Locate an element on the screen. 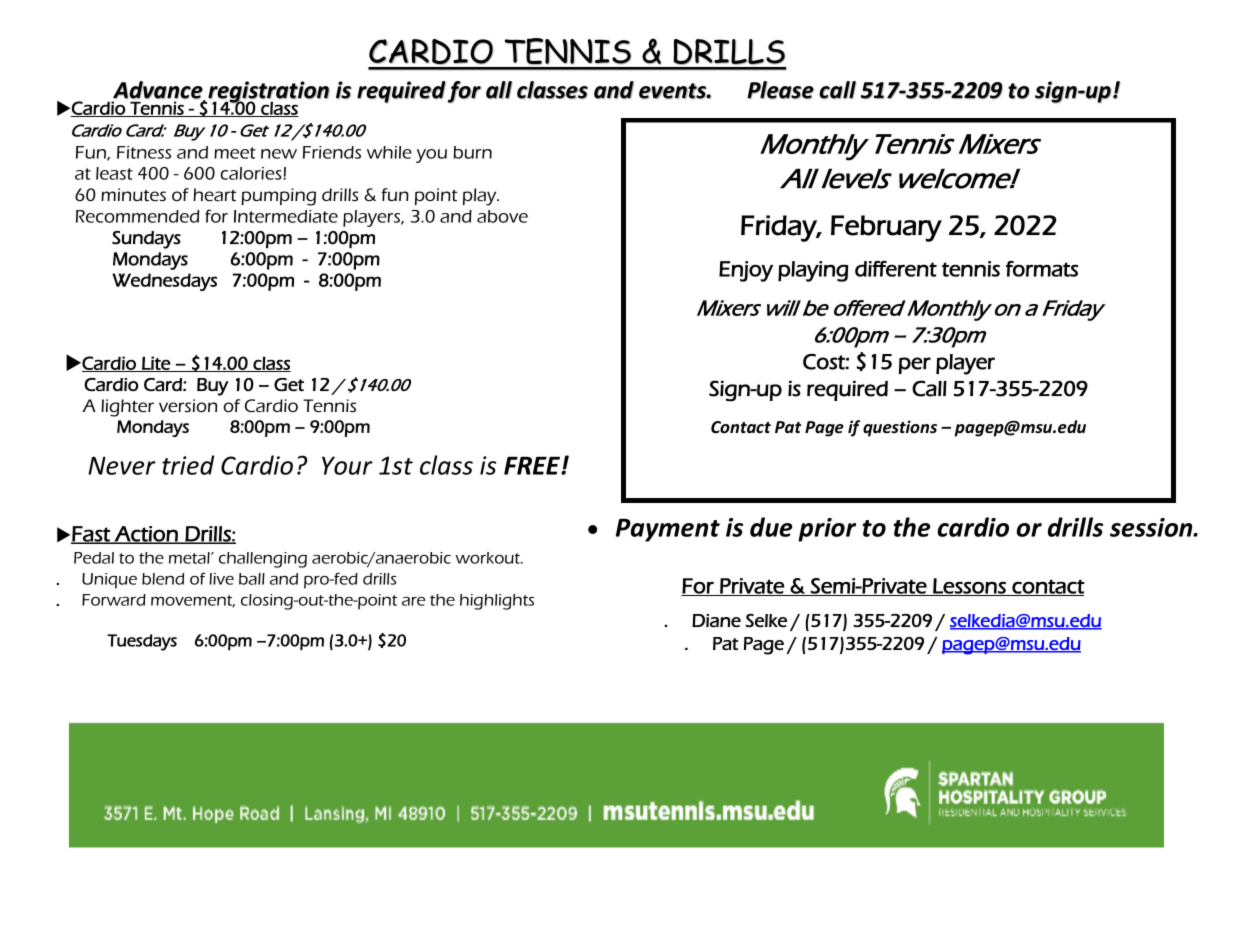 This screenshot has width=1233, height=952. Enjoy is located at coordinates (746, 271).
